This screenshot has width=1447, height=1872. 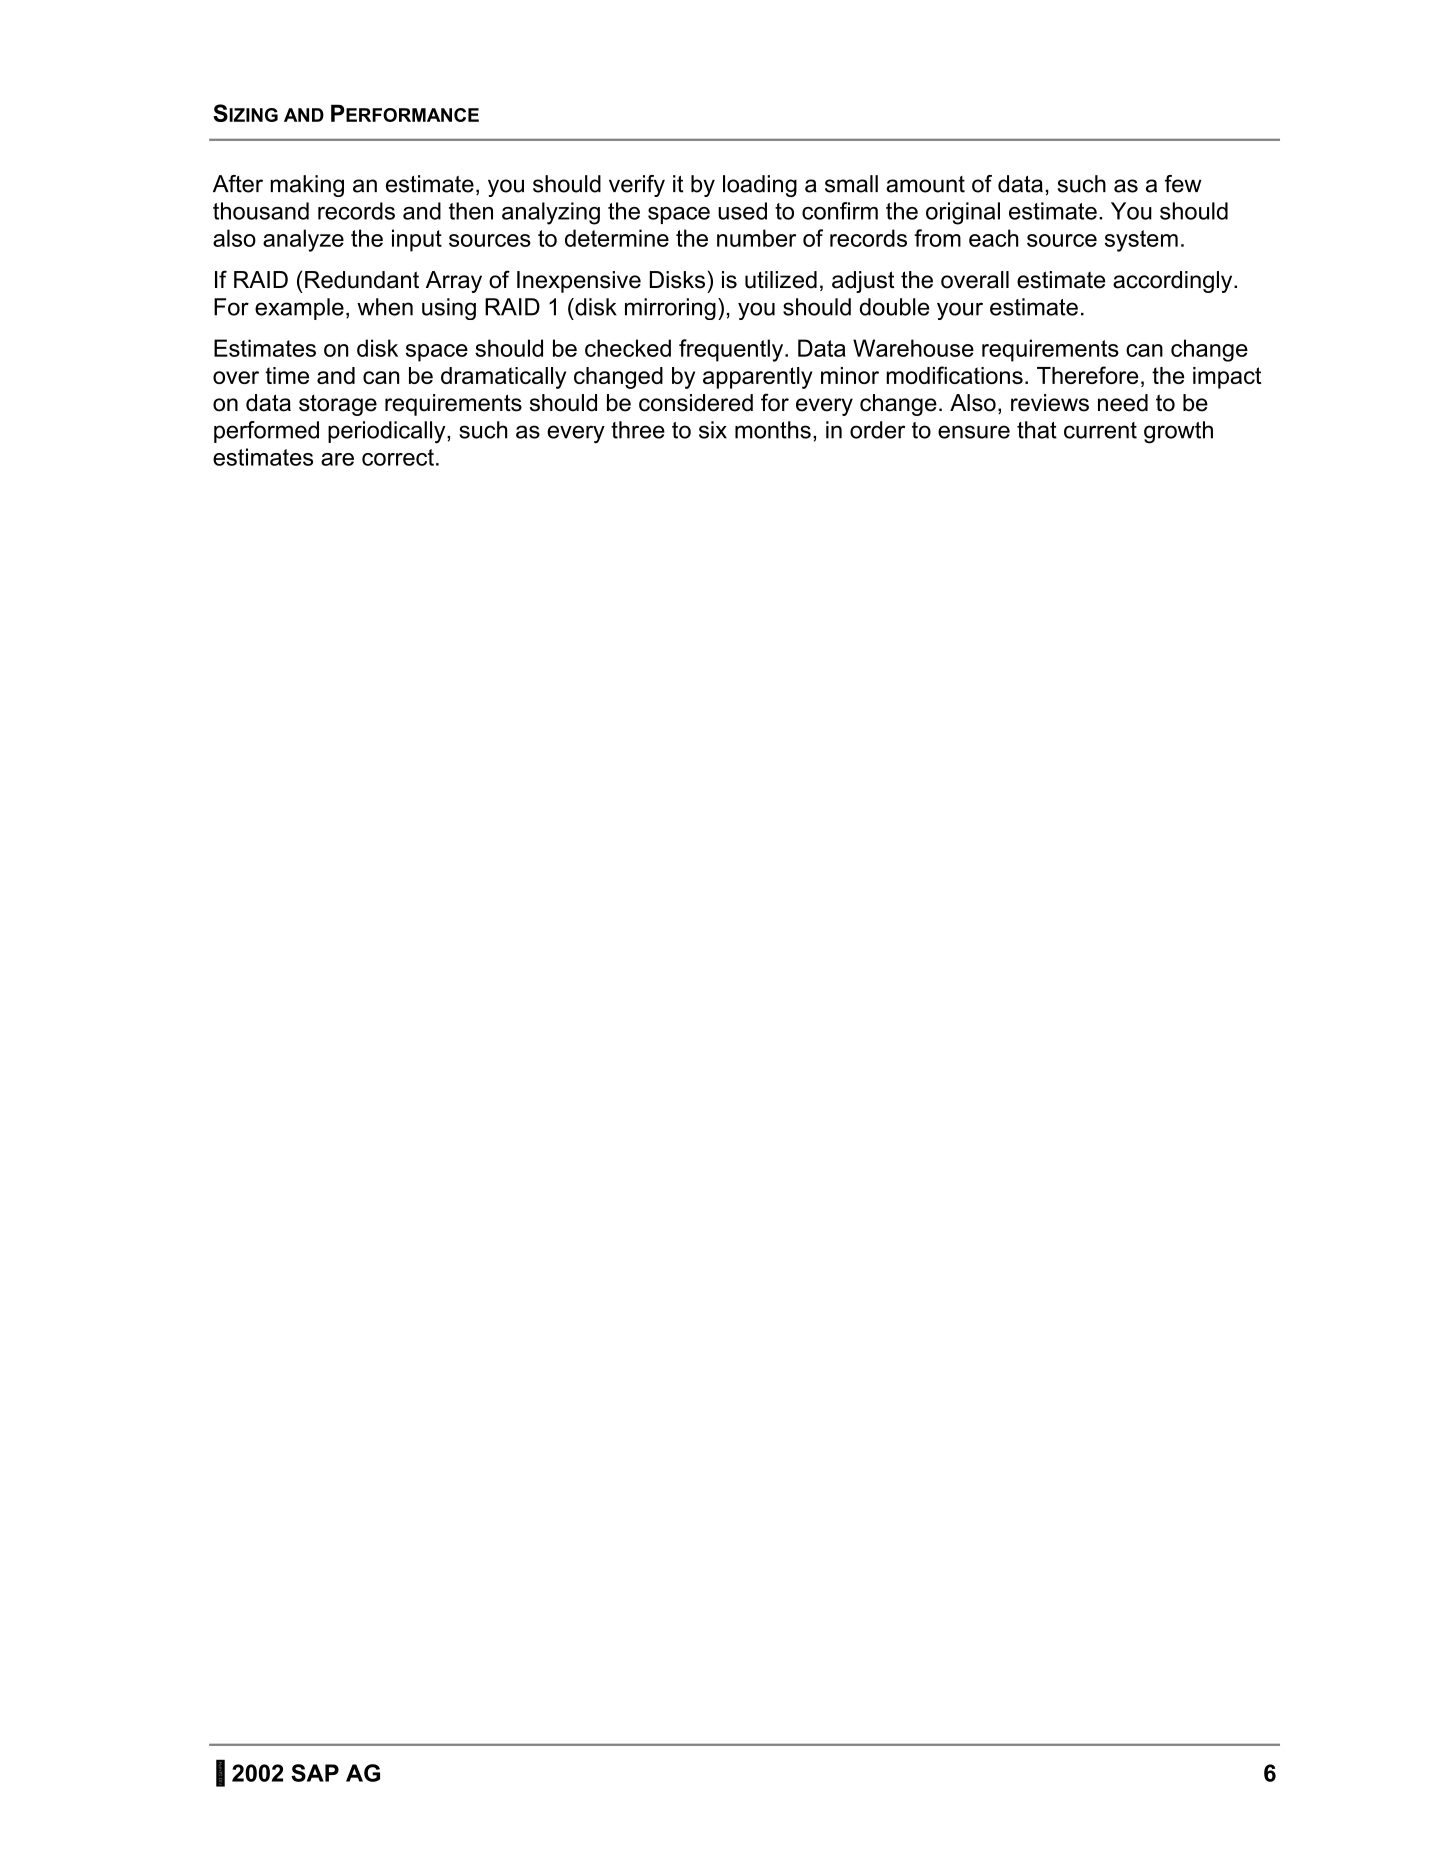 I want to click on SAP, so click(x=315, y=1773).
